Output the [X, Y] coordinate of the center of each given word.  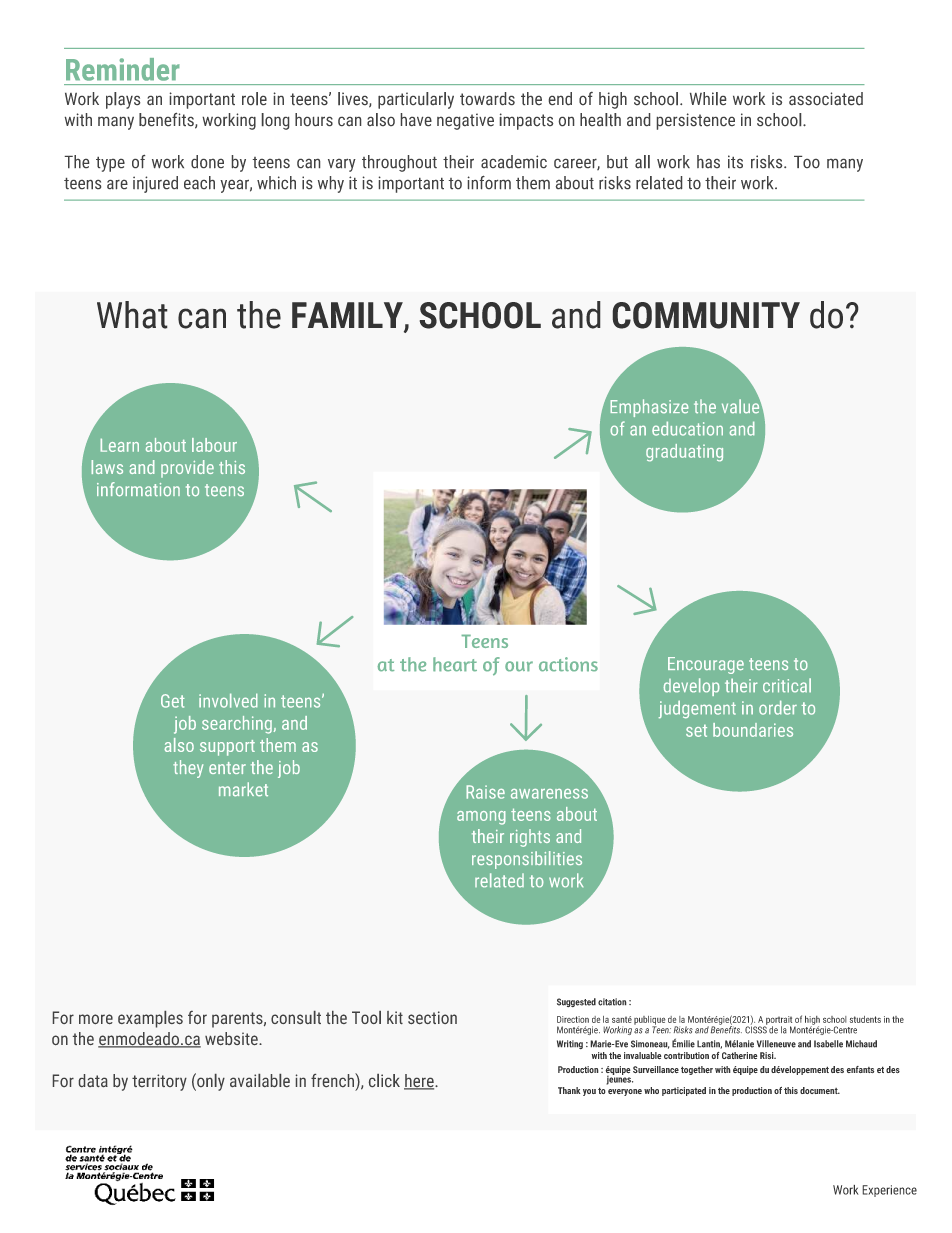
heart [455, 664]
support [227, 748]
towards [487, 98]
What [132, 315]
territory [159, 1082]
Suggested [576, 1002]
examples [150, 1019]
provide [187, 469]
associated [826, 98]
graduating [684, 453]
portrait [778, 1021]
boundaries [753, 730]
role [254, 98]
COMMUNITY [706, 315]
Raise [485, 792]
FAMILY [348, 316]
